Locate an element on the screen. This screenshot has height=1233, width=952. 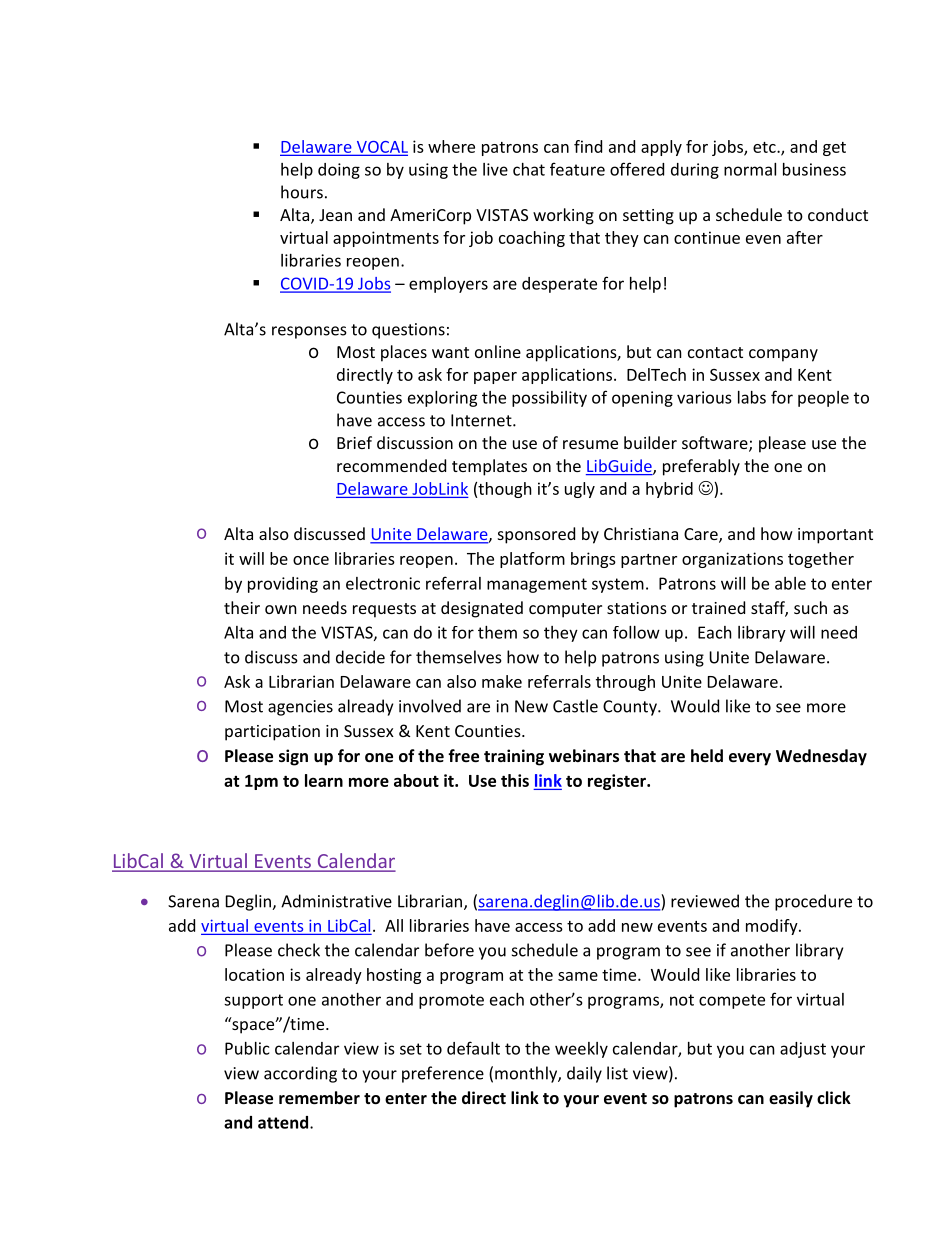
Brief is located at coordinates (354, 442).
